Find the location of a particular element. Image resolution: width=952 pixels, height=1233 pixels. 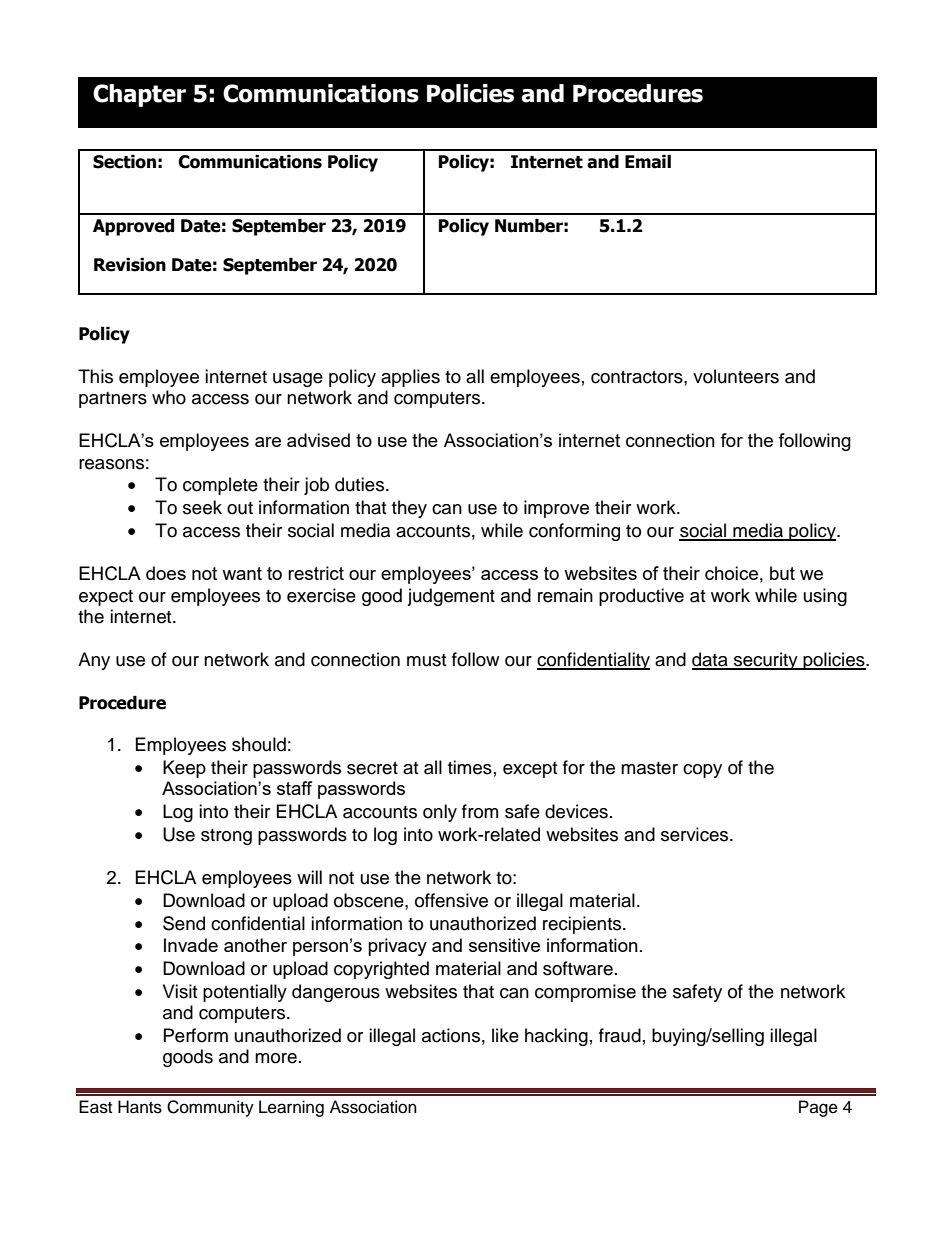

Keep is located at coordinates (184, 769).
